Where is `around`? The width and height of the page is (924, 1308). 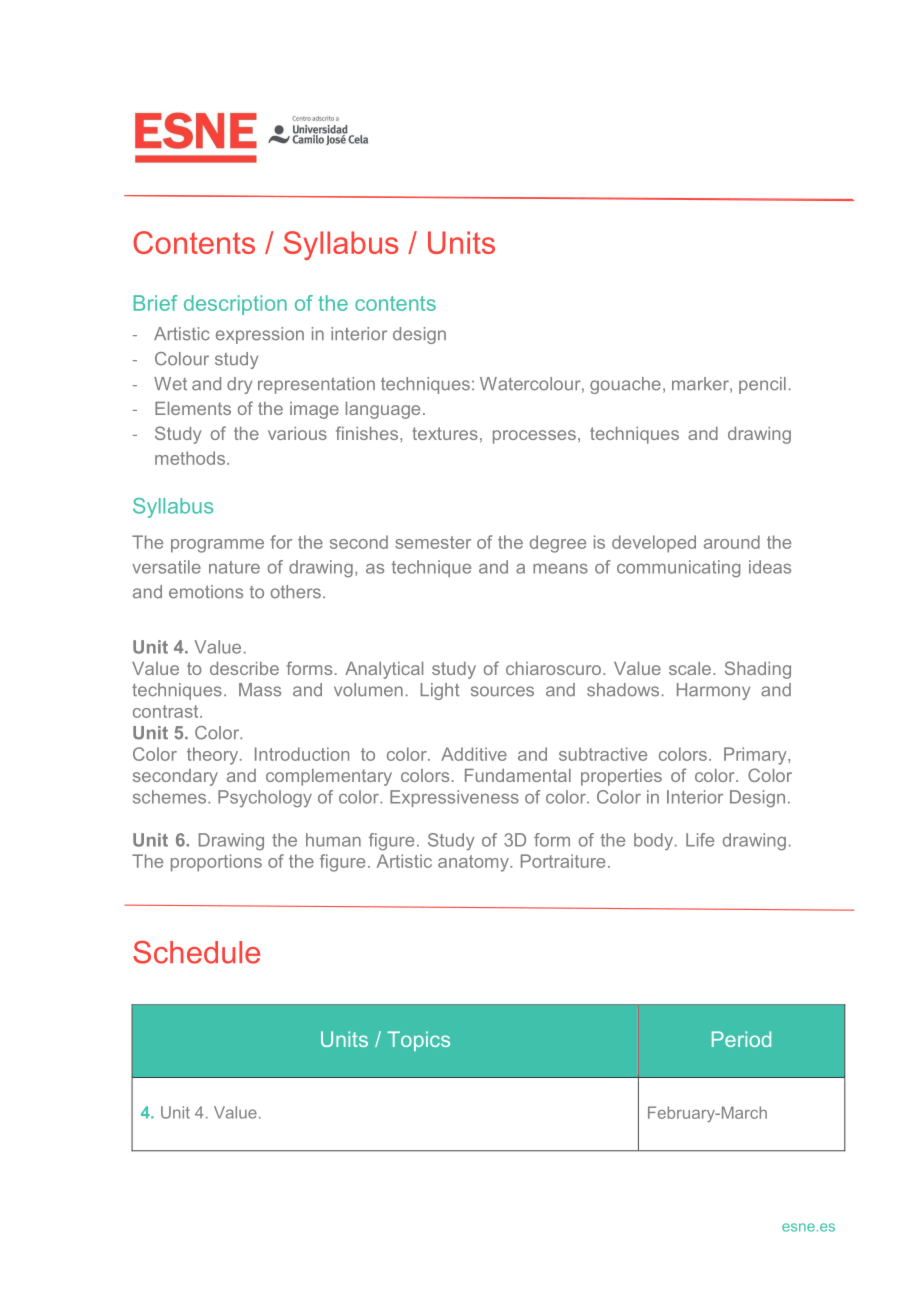 around is located at coordinates (732, 542).
